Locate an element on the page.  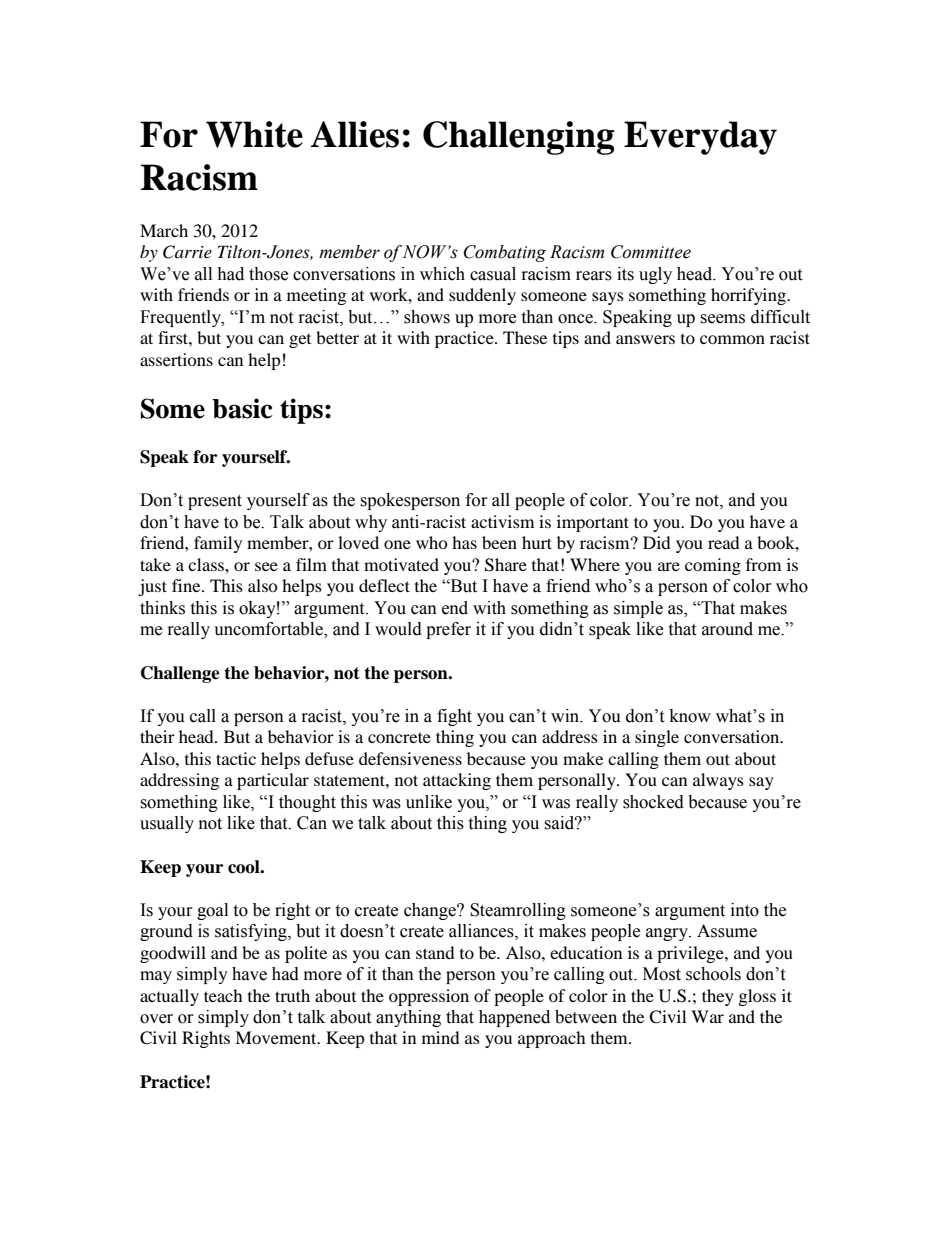
War is located at coordinates (707, 1016).
